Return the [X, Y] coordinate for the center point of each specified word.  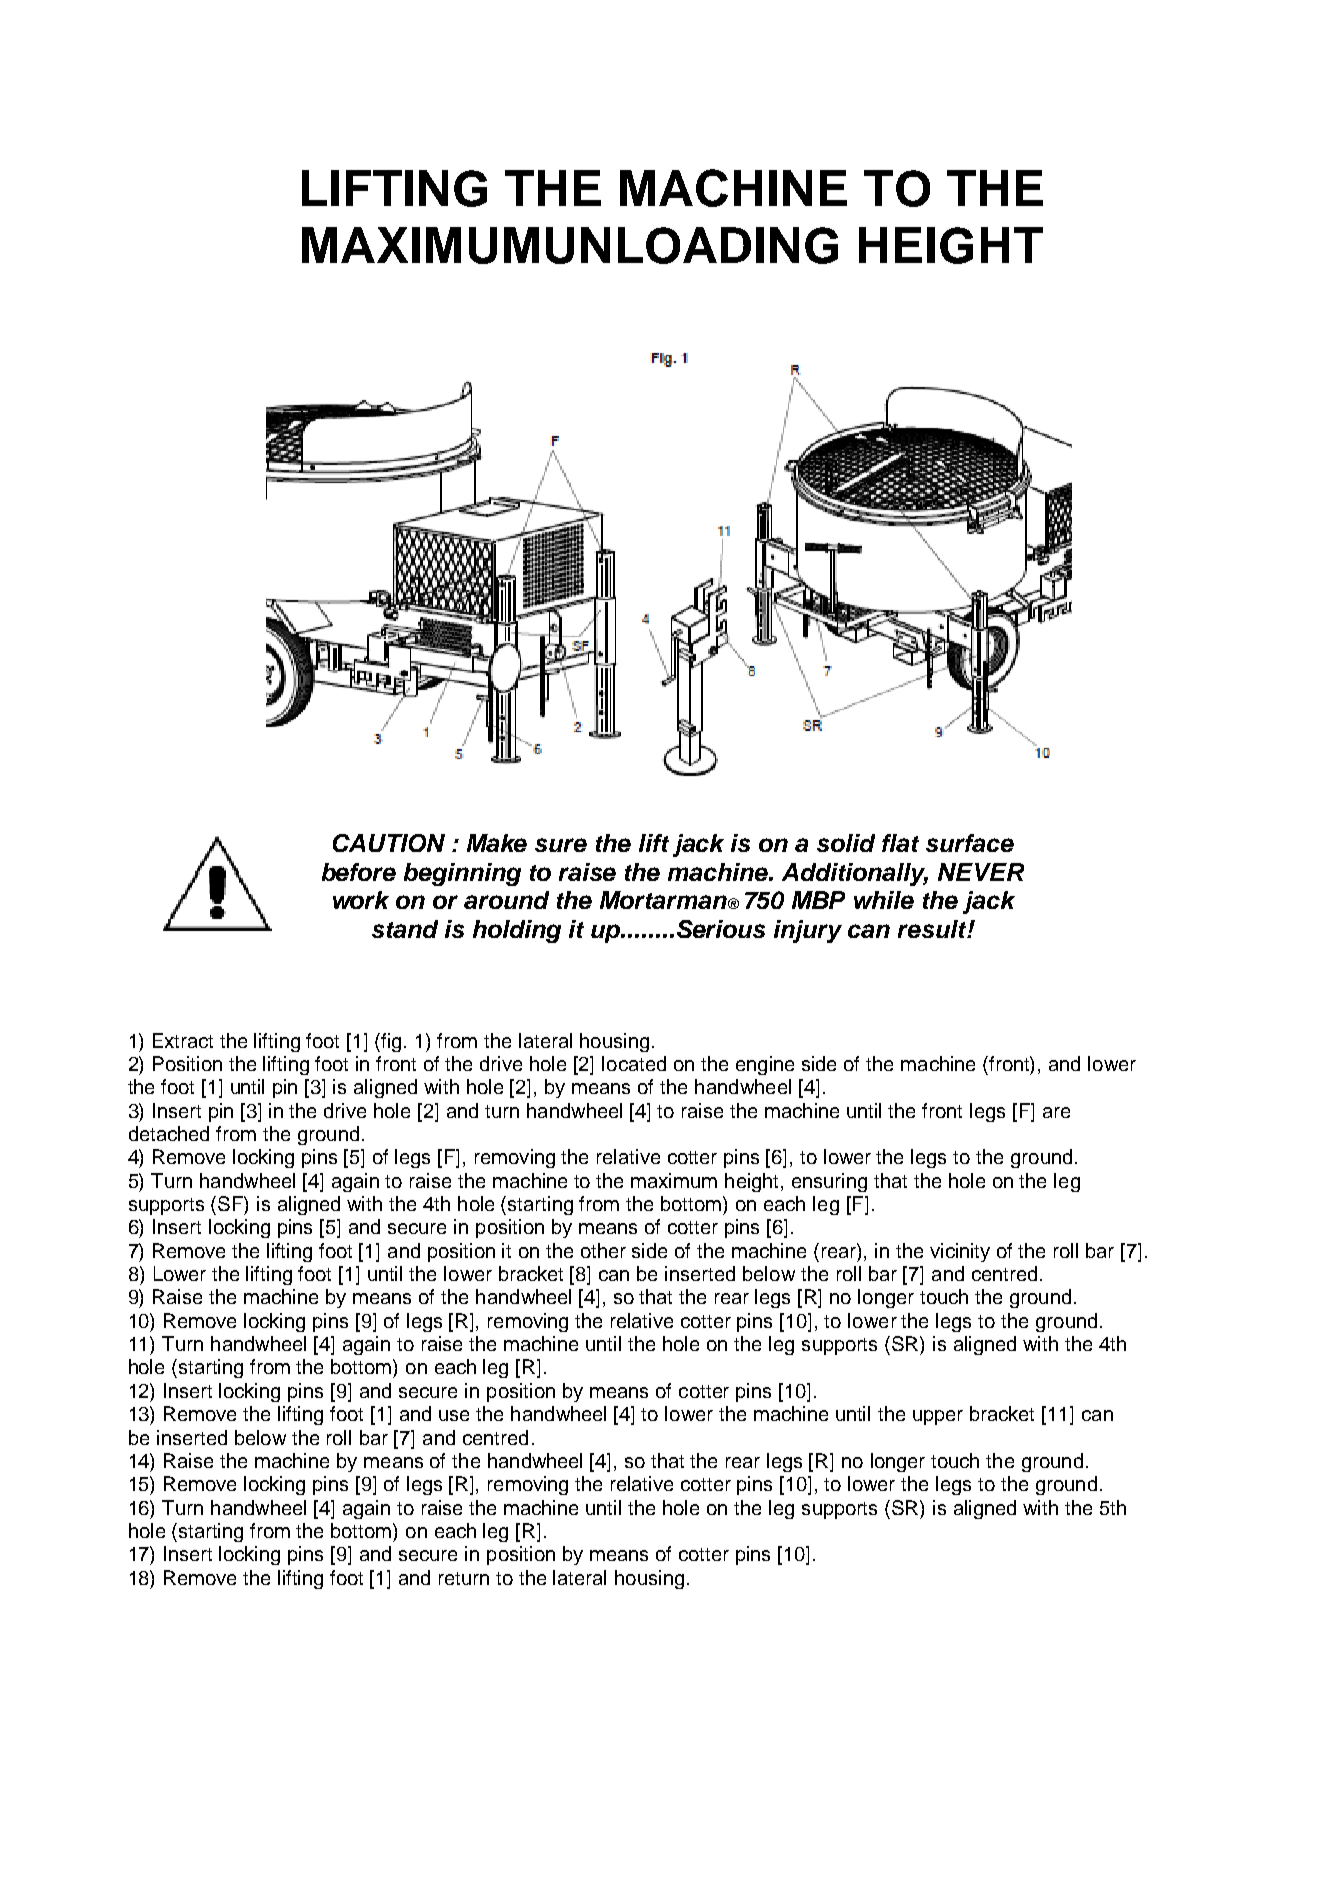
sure [561, 845]
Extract [183, 1040]
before [359, 872]
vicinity [960, 1252]
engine [765, 1065]
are [1056, 1112]
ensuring [829, 1182]
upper [938, 1417]
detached [169, 1133]
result [933, 929]
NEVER [981, 872]
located [634, 1063]
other [603, 1250]
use [454, 1415]
